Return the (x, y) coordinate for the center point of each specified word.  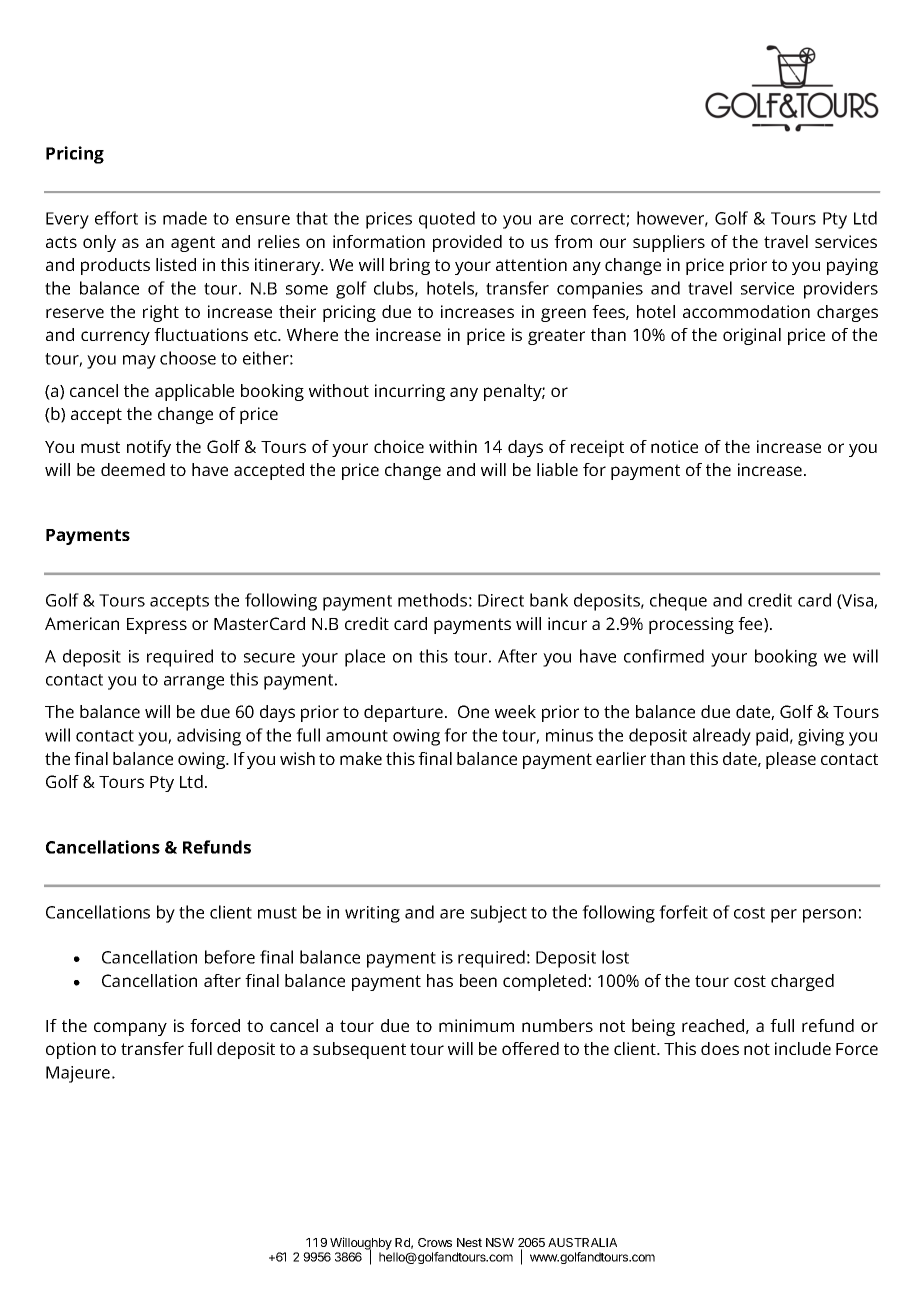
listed (176, 264)
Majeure (79, 1074)
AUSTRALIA (582, 1242)
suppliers (669, 243)
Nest (469, 1242)
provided (467, 243)
